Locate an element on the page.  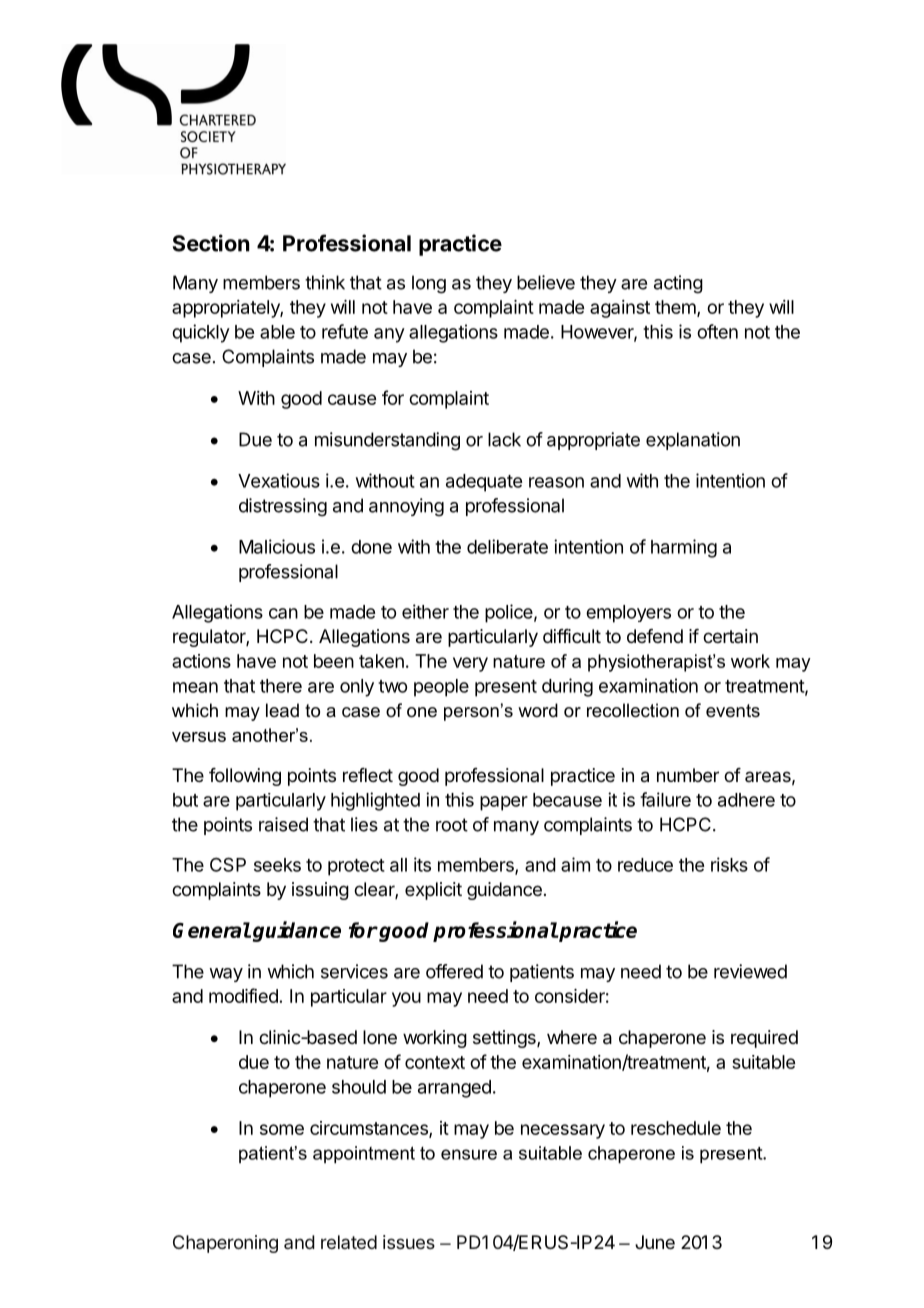
seeks is located at coordinates (277, 865).
